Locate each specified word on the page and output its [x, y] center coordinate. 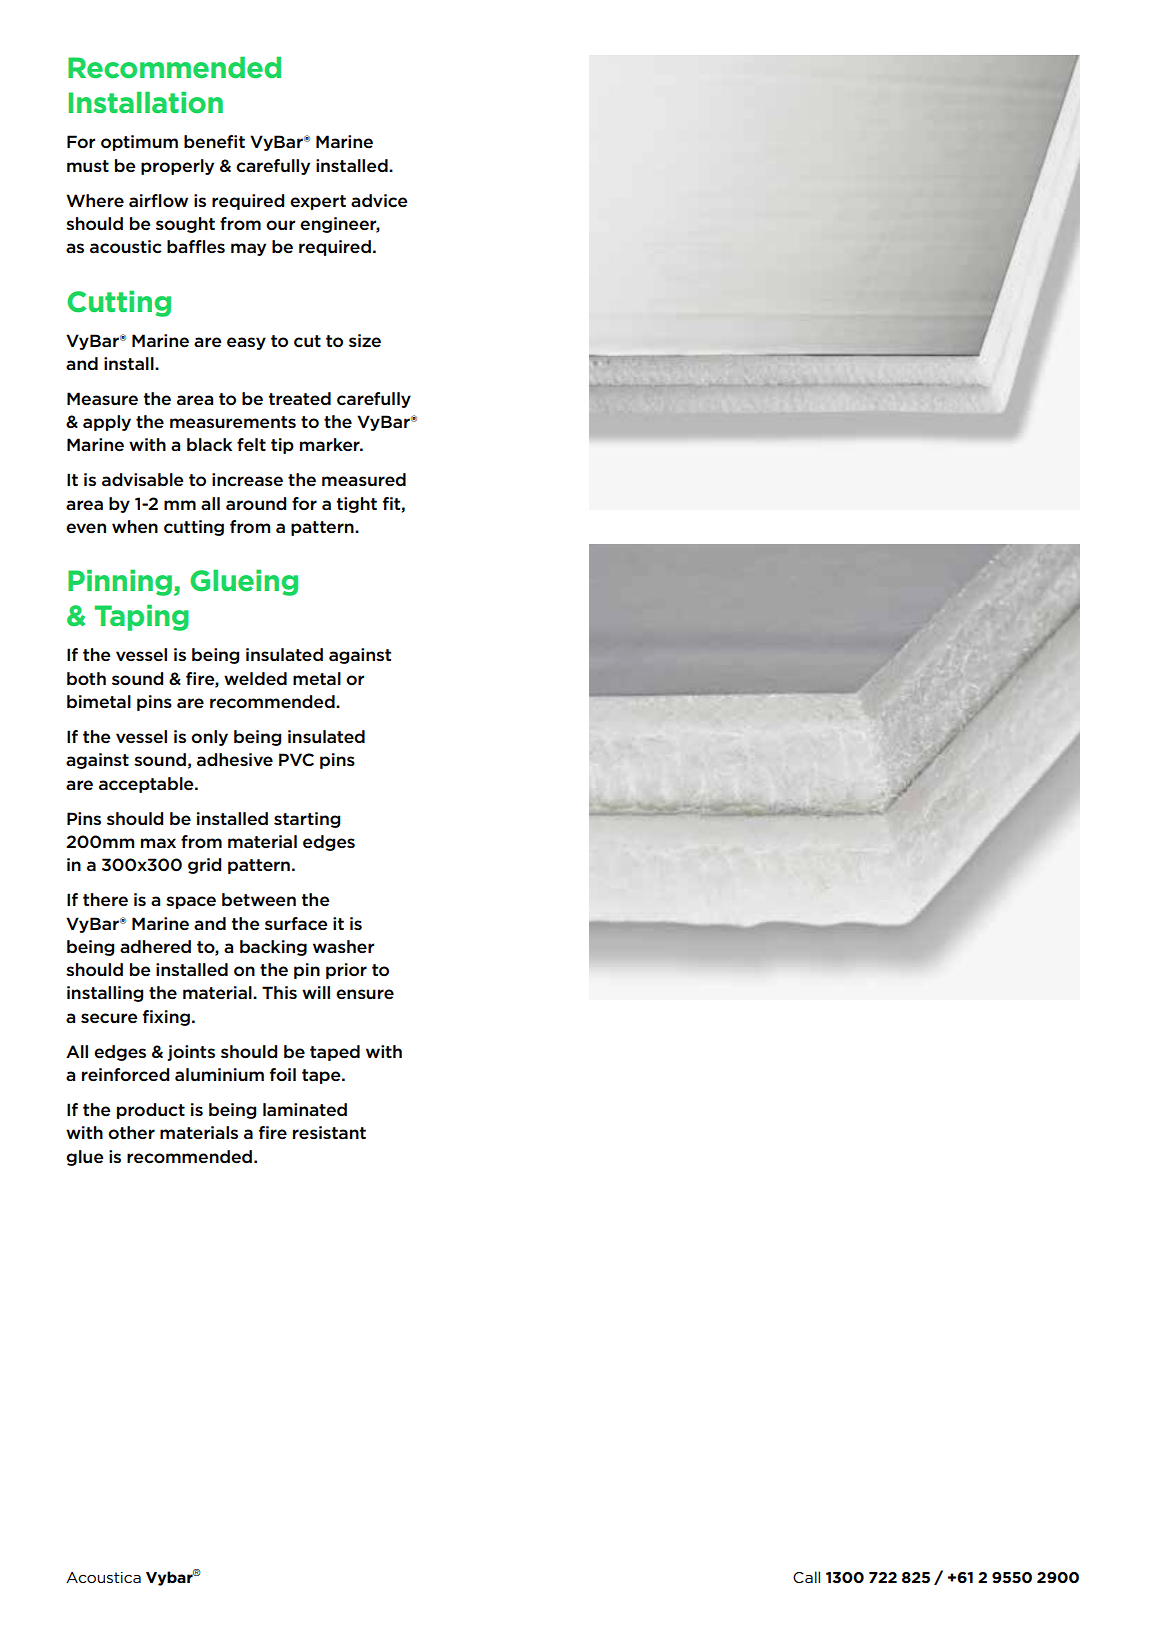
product [151, 1111]
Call [806, 1577]
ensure [365, 994]
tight [357, 505]
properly [177, 167]
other [131, 1133]
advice [379, 201]
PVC [296, 759]
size [365, 340]
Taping [142, 618]
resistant [329, 1132]
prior [346, 971]
